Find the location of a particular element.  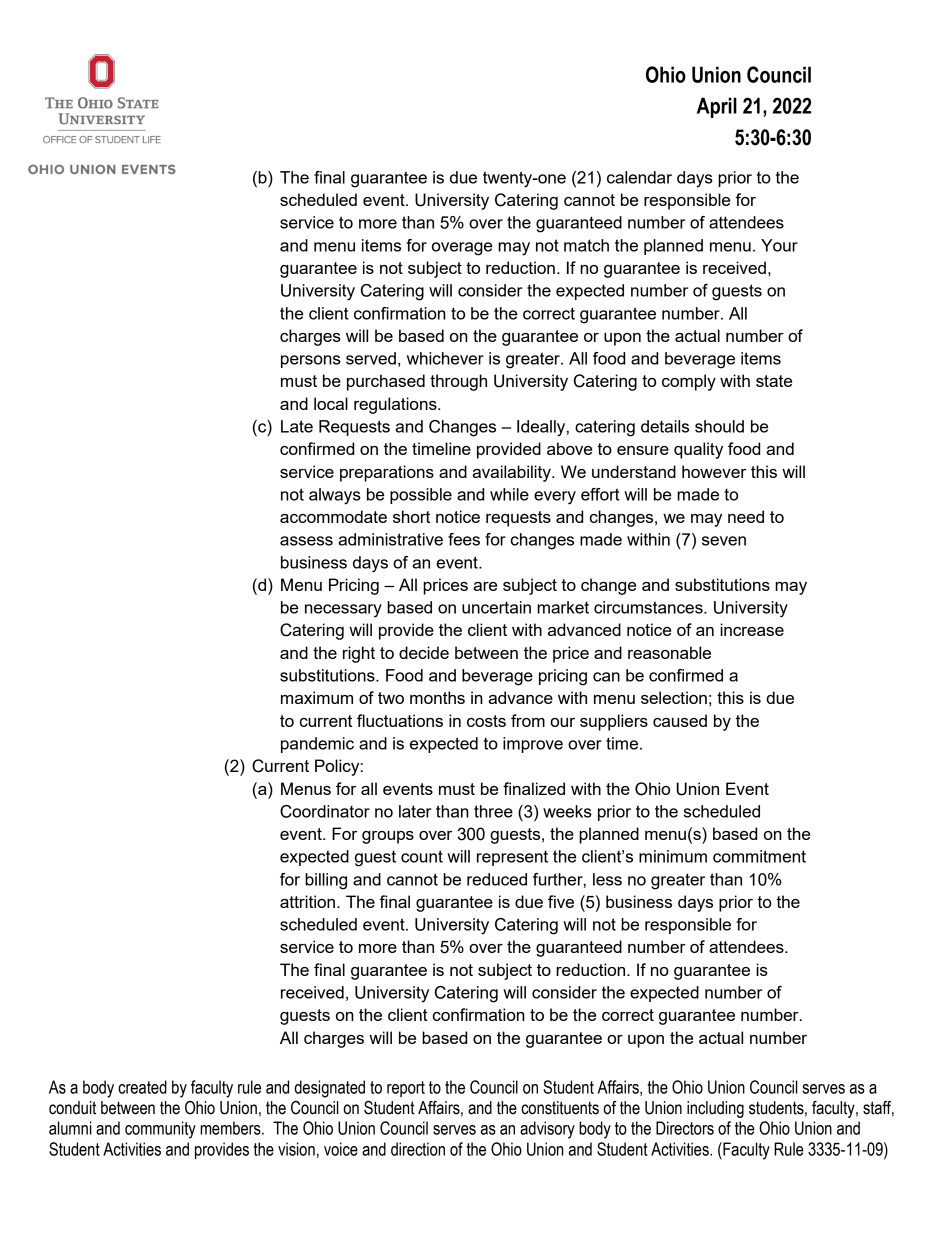

community is located at coordinates (160, 1130).
